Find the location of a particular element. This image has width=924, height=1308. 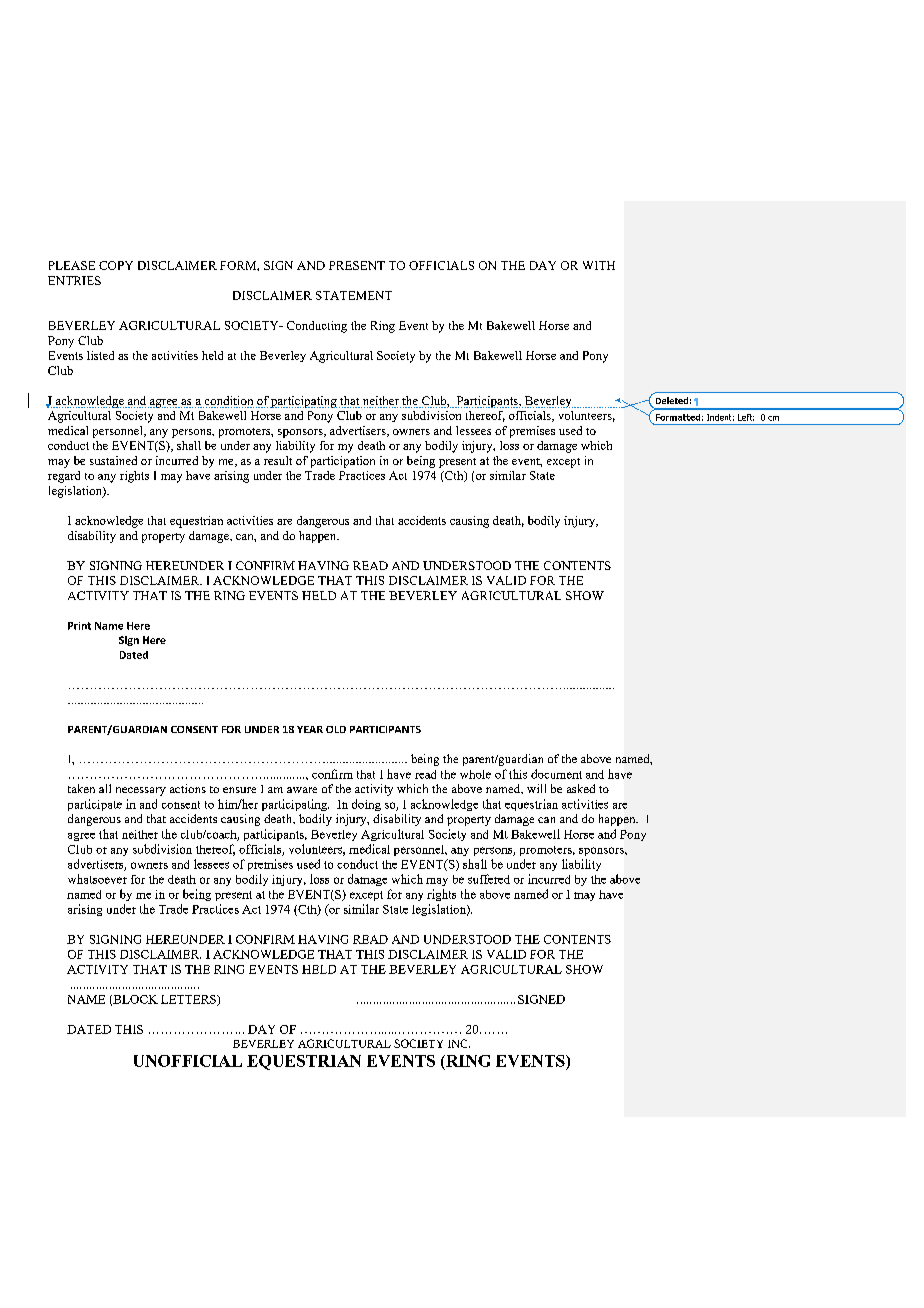

OLD is located at coordinates (336, 729).
